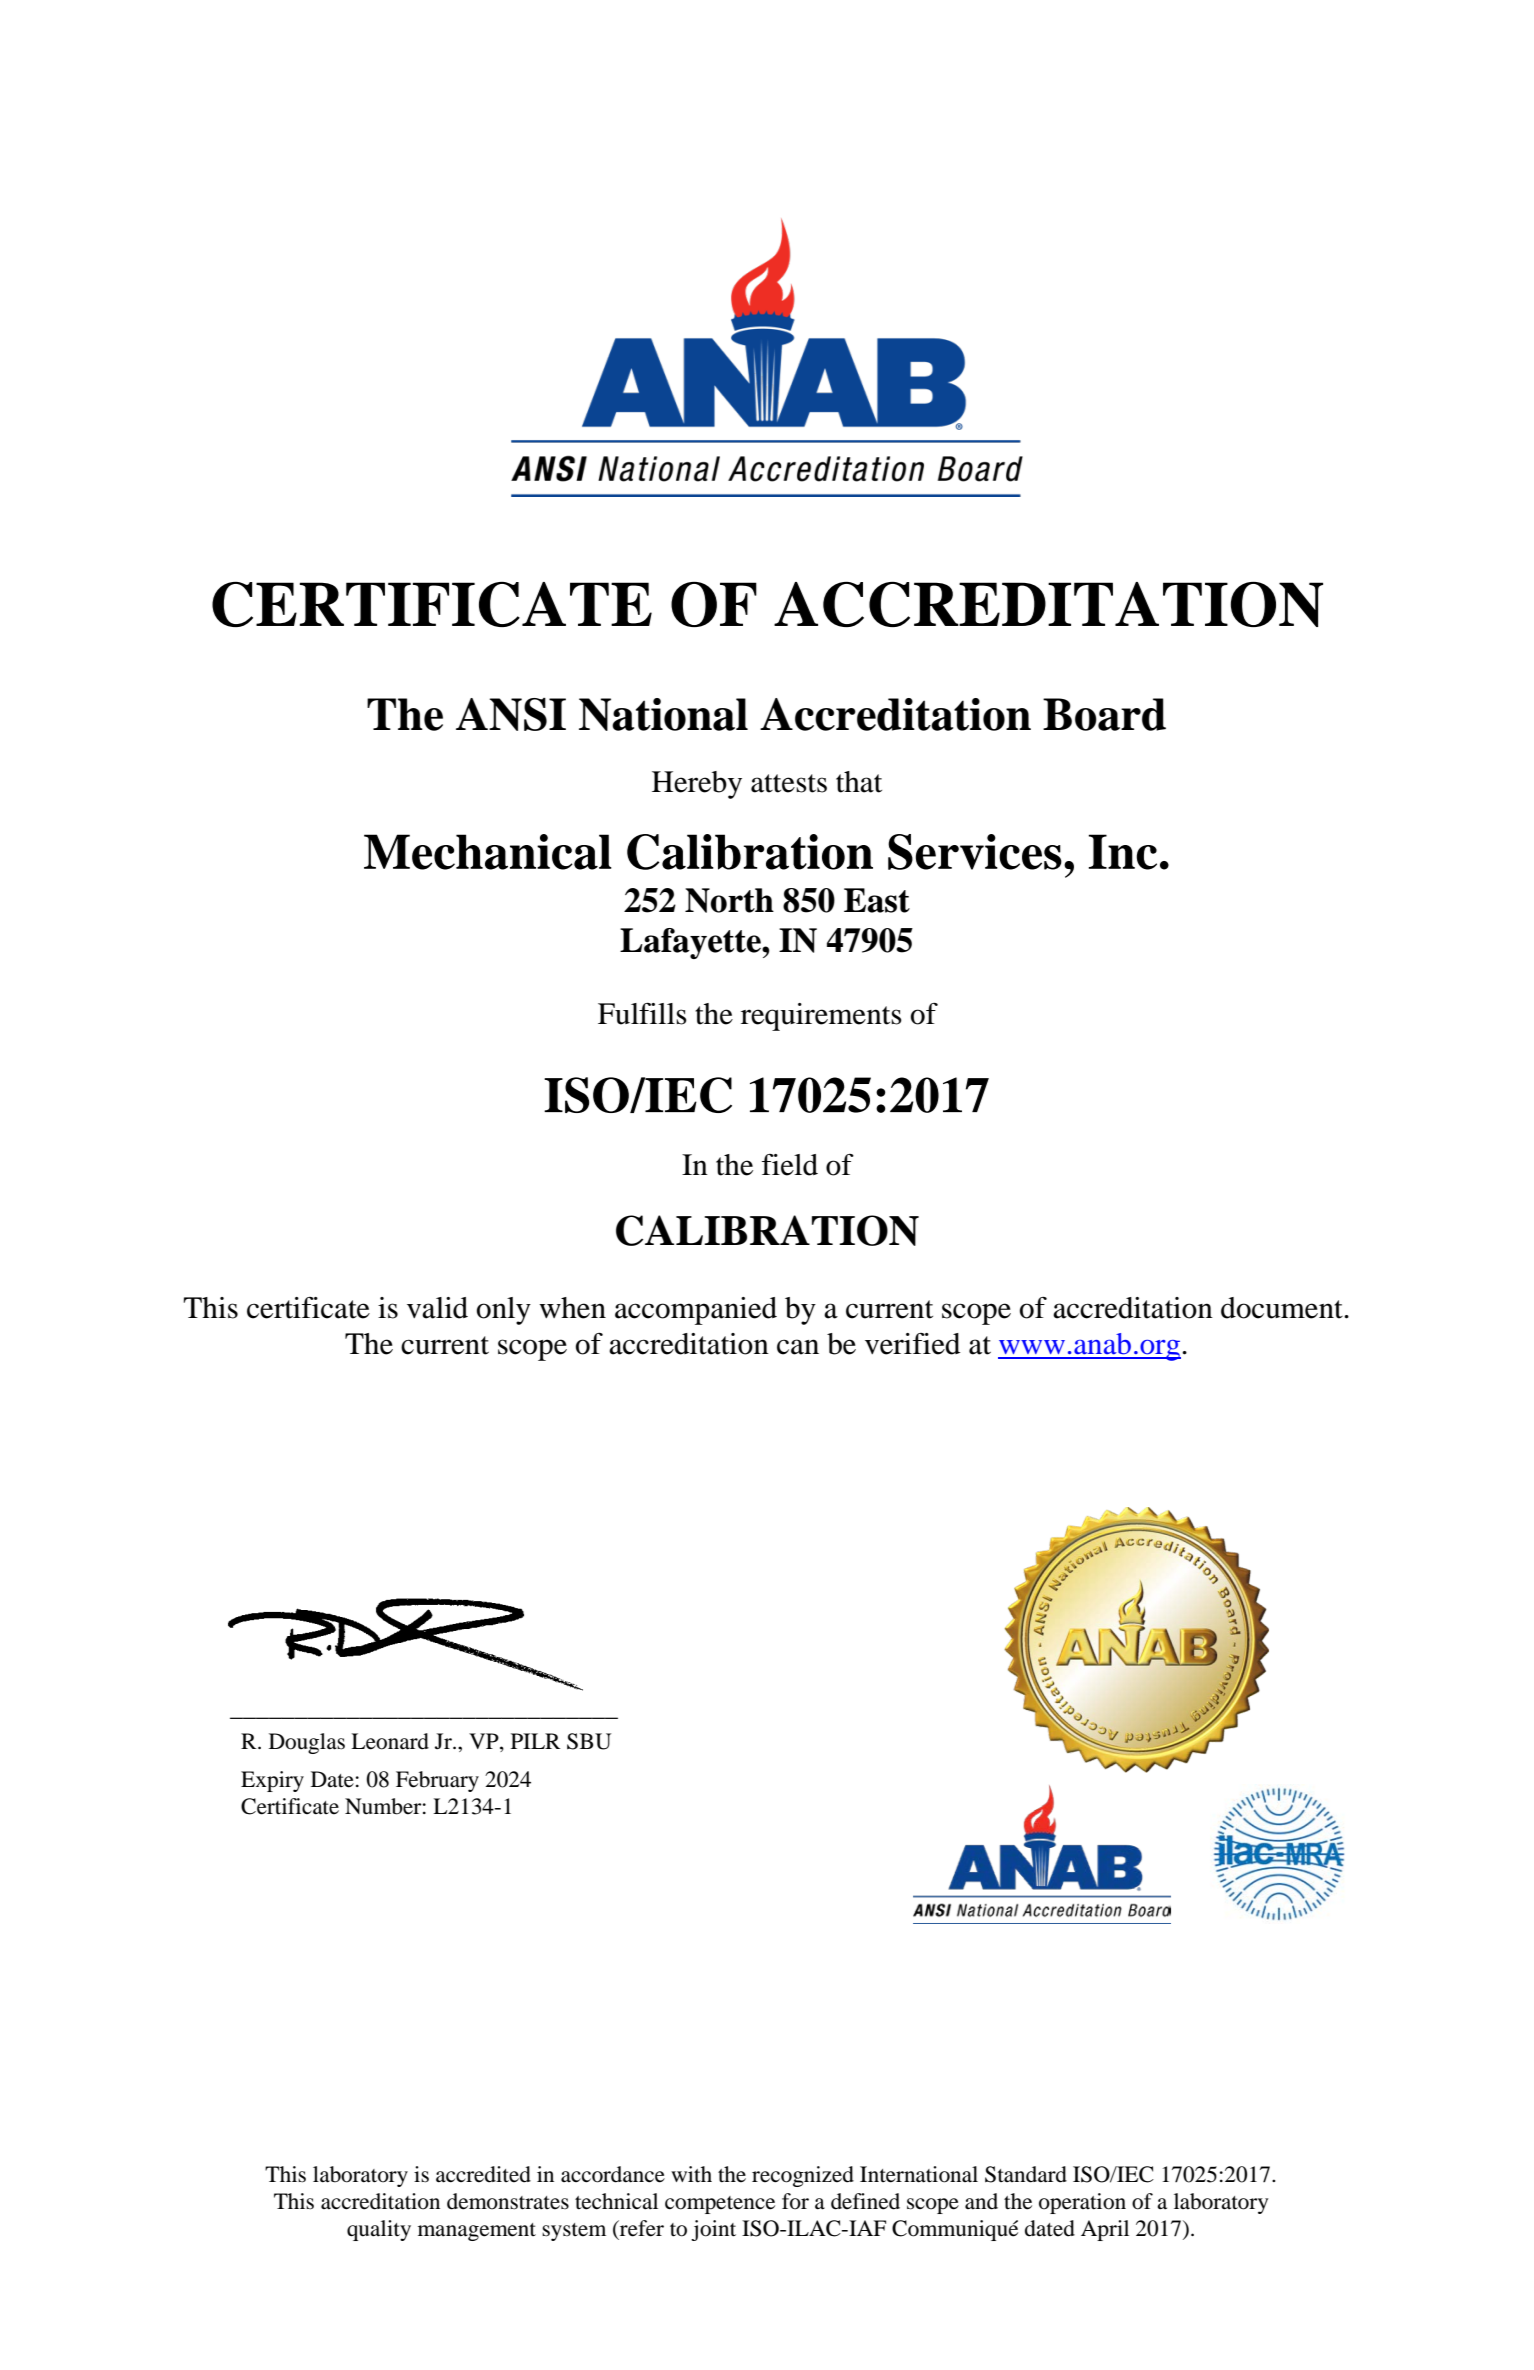 The width and height of the screenshot is (1534, 2370). I want to click on February, so click(437, 1781).
